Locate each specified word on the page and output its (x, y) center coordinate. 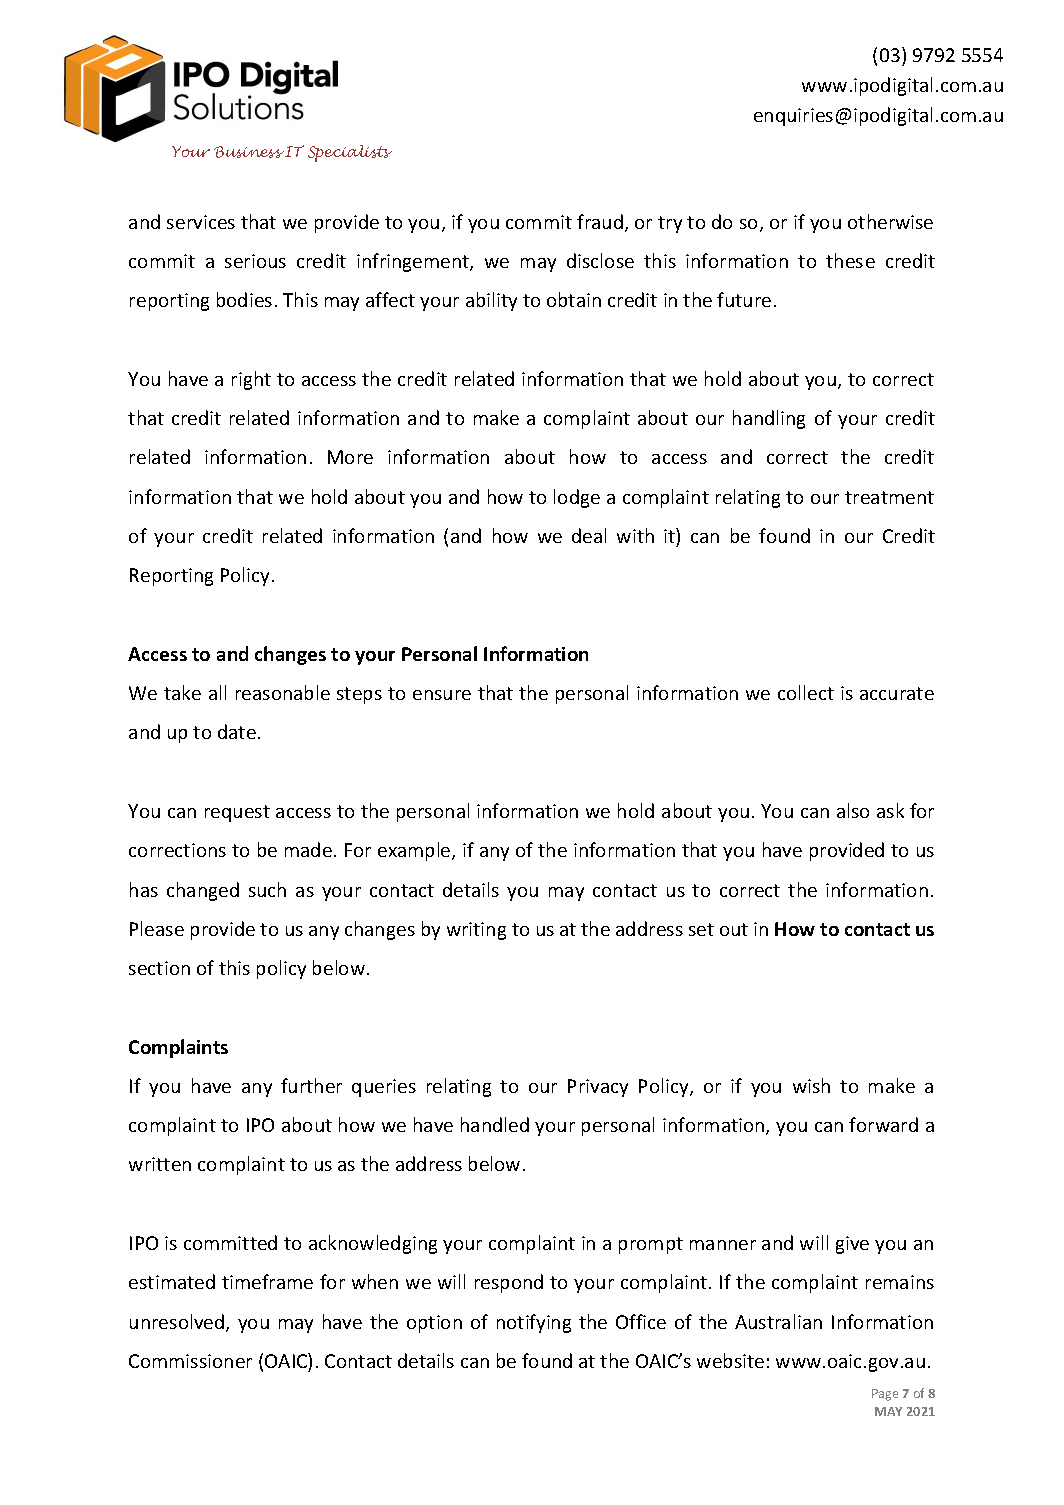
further (311, 1085)
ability (491, 301)
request (237, 813)
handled (495, 1124)
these (850, 260)
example (415, 851)
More (350, 457)
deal (589, 535)
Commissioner (190, 1361)
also (853, 810)
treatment (889, 497)
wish (811, 1085)
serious (255, 261)
